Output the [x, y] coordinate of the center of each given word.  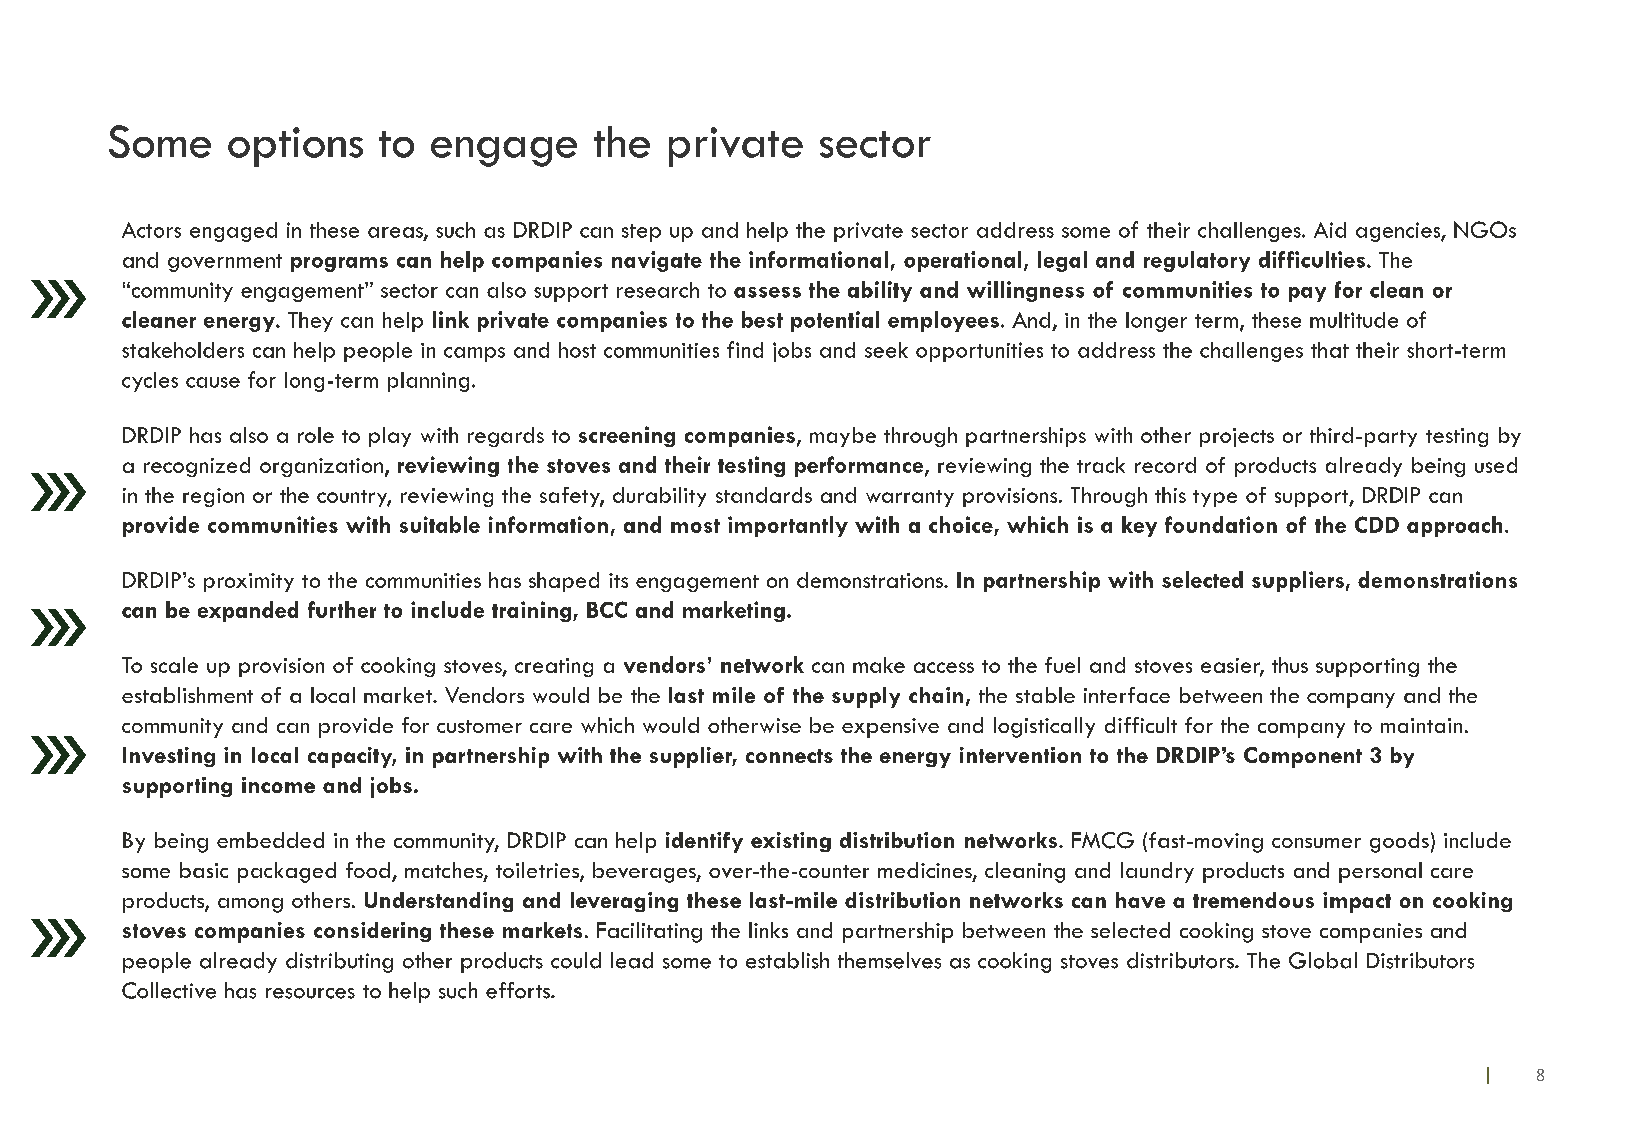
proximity [249, 582]
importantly [788, 526]
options [295, 147]
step [641, 233]
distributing [339, 962]
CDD [1377, 524]
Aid [1330, 230]
